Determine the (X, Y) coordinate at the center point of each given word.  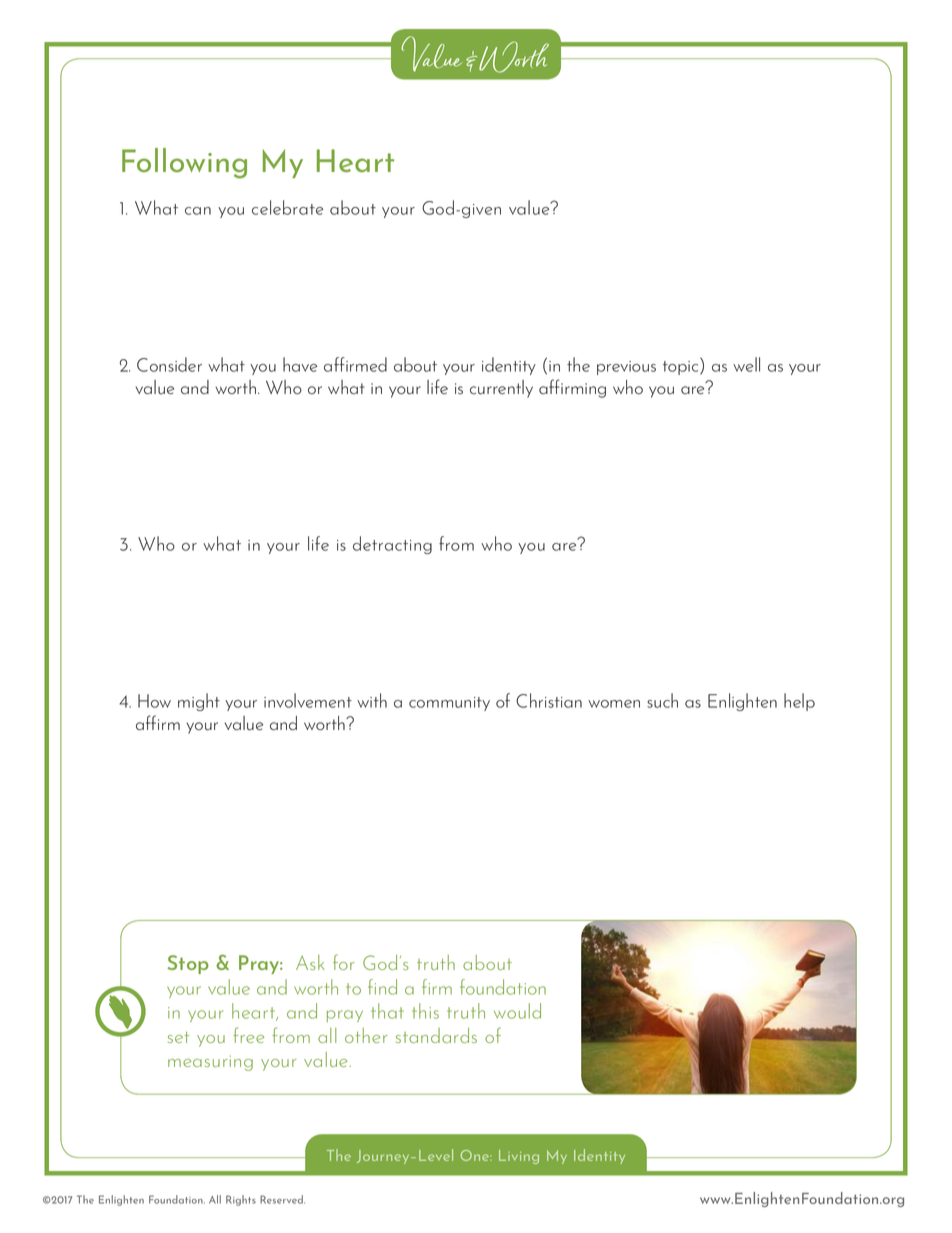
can (198, 211)
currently (501, 389)
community (449, 704)
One (476, 1155)
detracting (392, 545)
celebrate (287, 207)
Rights (241, 1200)
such (662, 700)
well (746, 364)
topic (682, 366)
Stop (188, 964)
